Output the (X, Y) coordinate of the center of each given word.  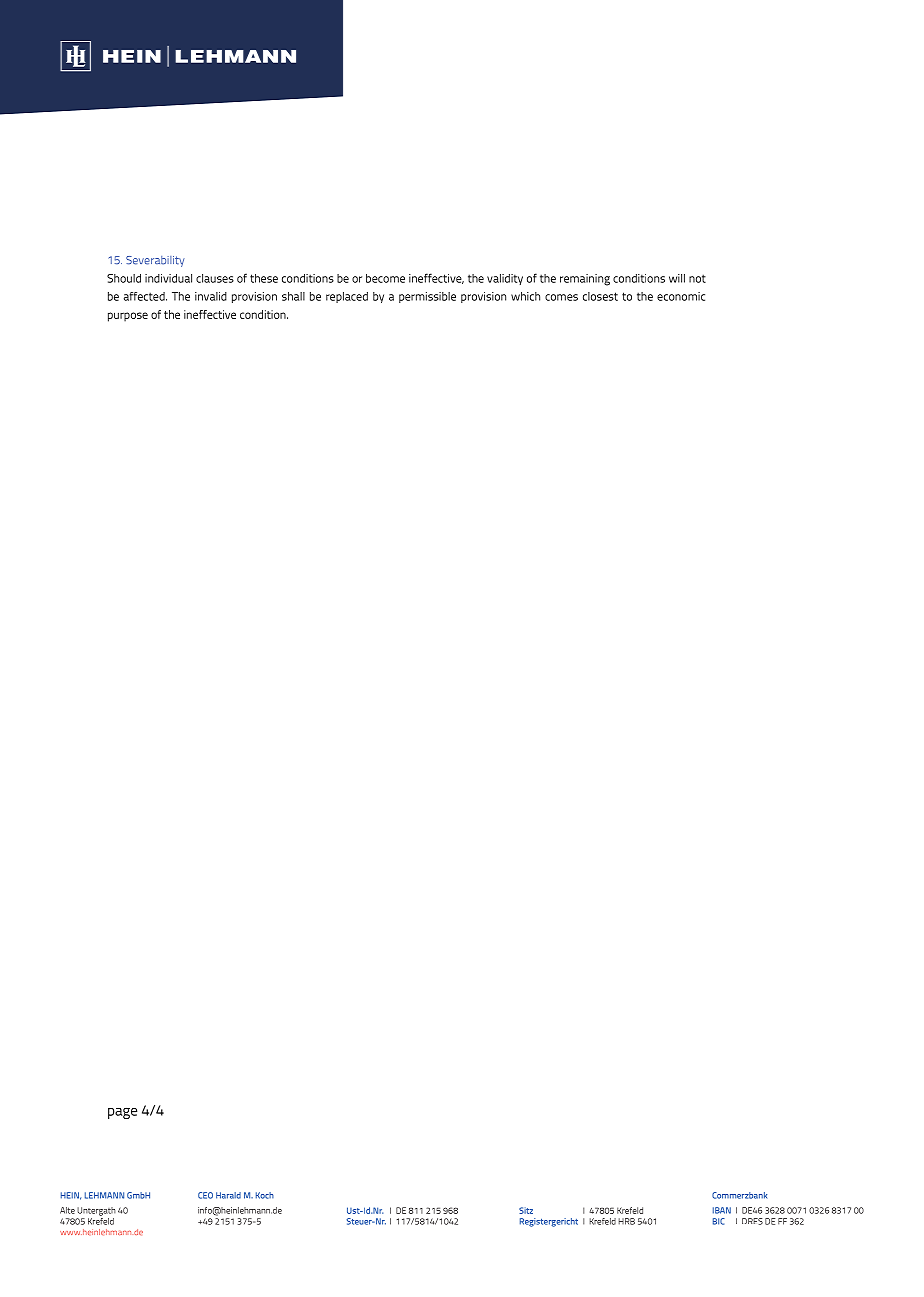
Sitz (526, 1210)
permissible (427, 297)
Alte (67, 1210)
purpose (128, 317)
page (122, 1113)
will (677, 278)
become (385, 278)
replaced (347, 297)
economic (681, 296)
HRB (626, 1221)
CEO (205, 1195)
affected (145, 296)
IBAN (722, 1210)
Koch (265, 1195)
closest (600, 296)
